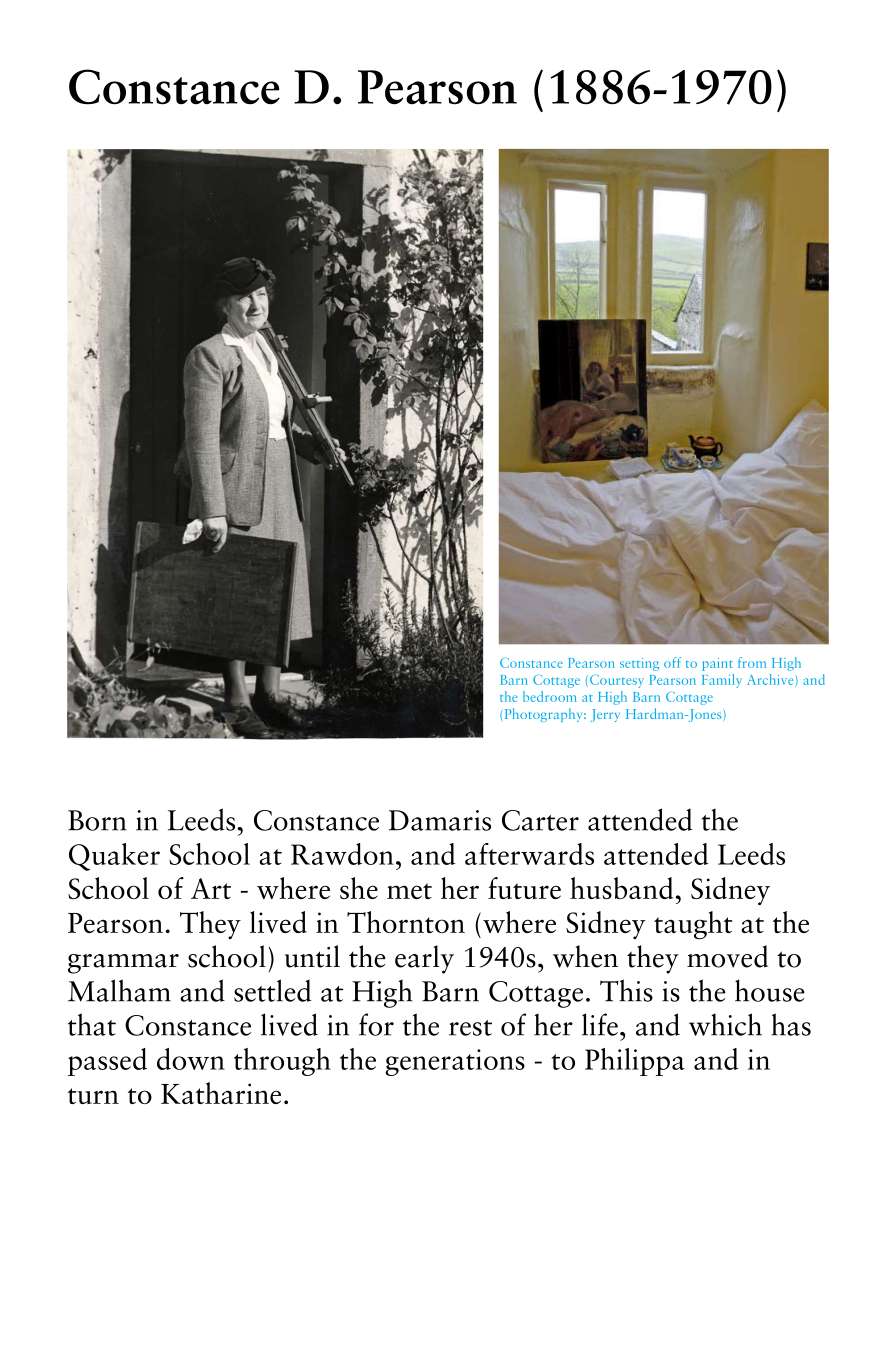  What do you see at coordinates (617, 681) in the document?
I see `Courtesy` at bounding box center [617, 681].
